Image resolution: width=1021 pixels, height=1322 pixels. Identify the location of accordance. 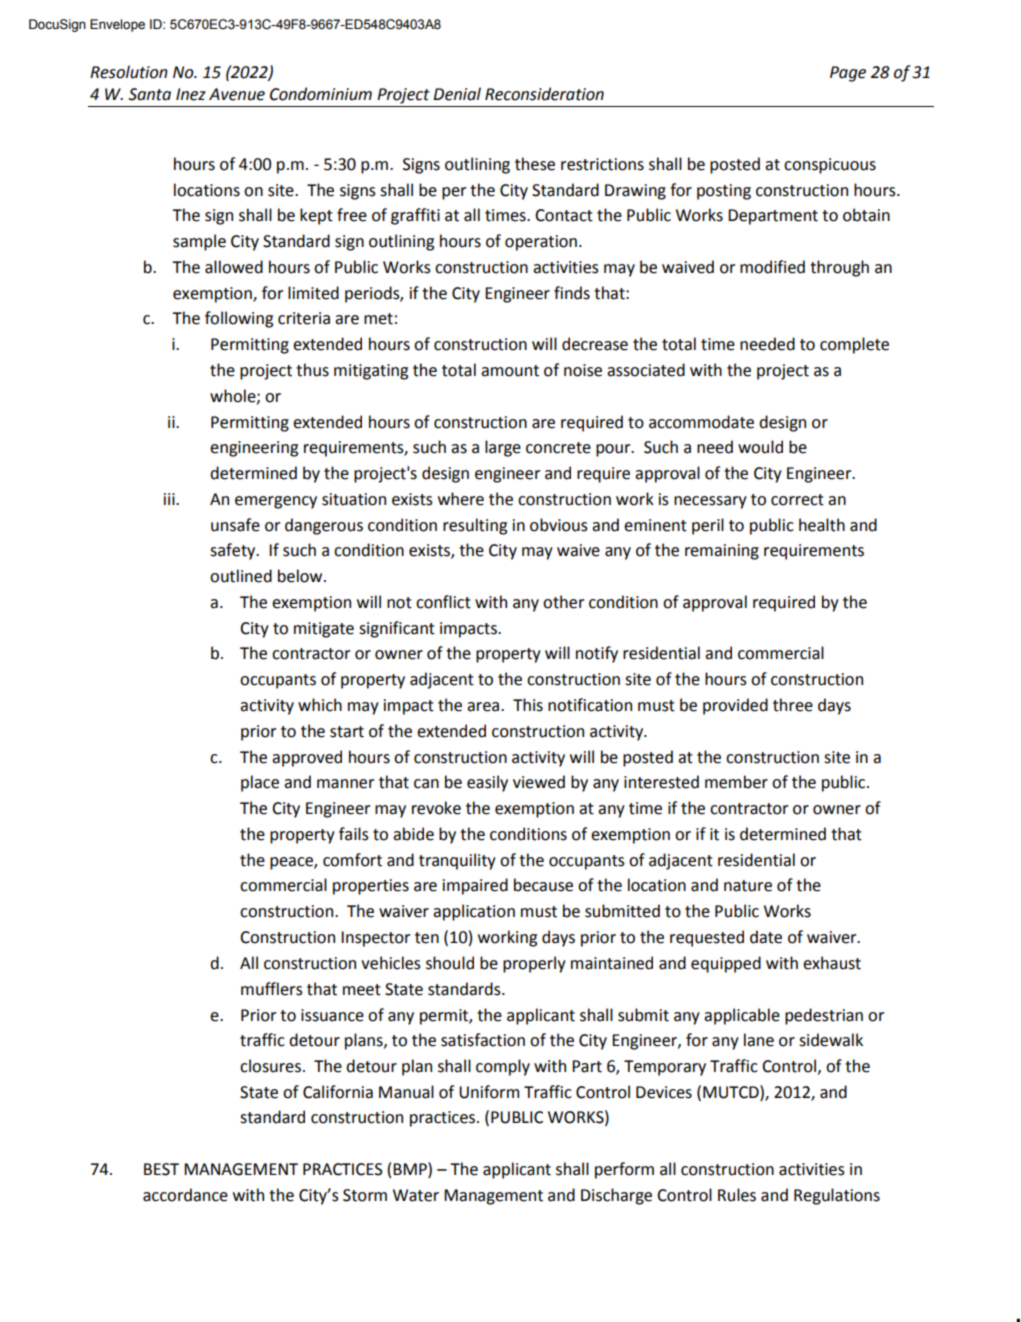
(185, 1195).
